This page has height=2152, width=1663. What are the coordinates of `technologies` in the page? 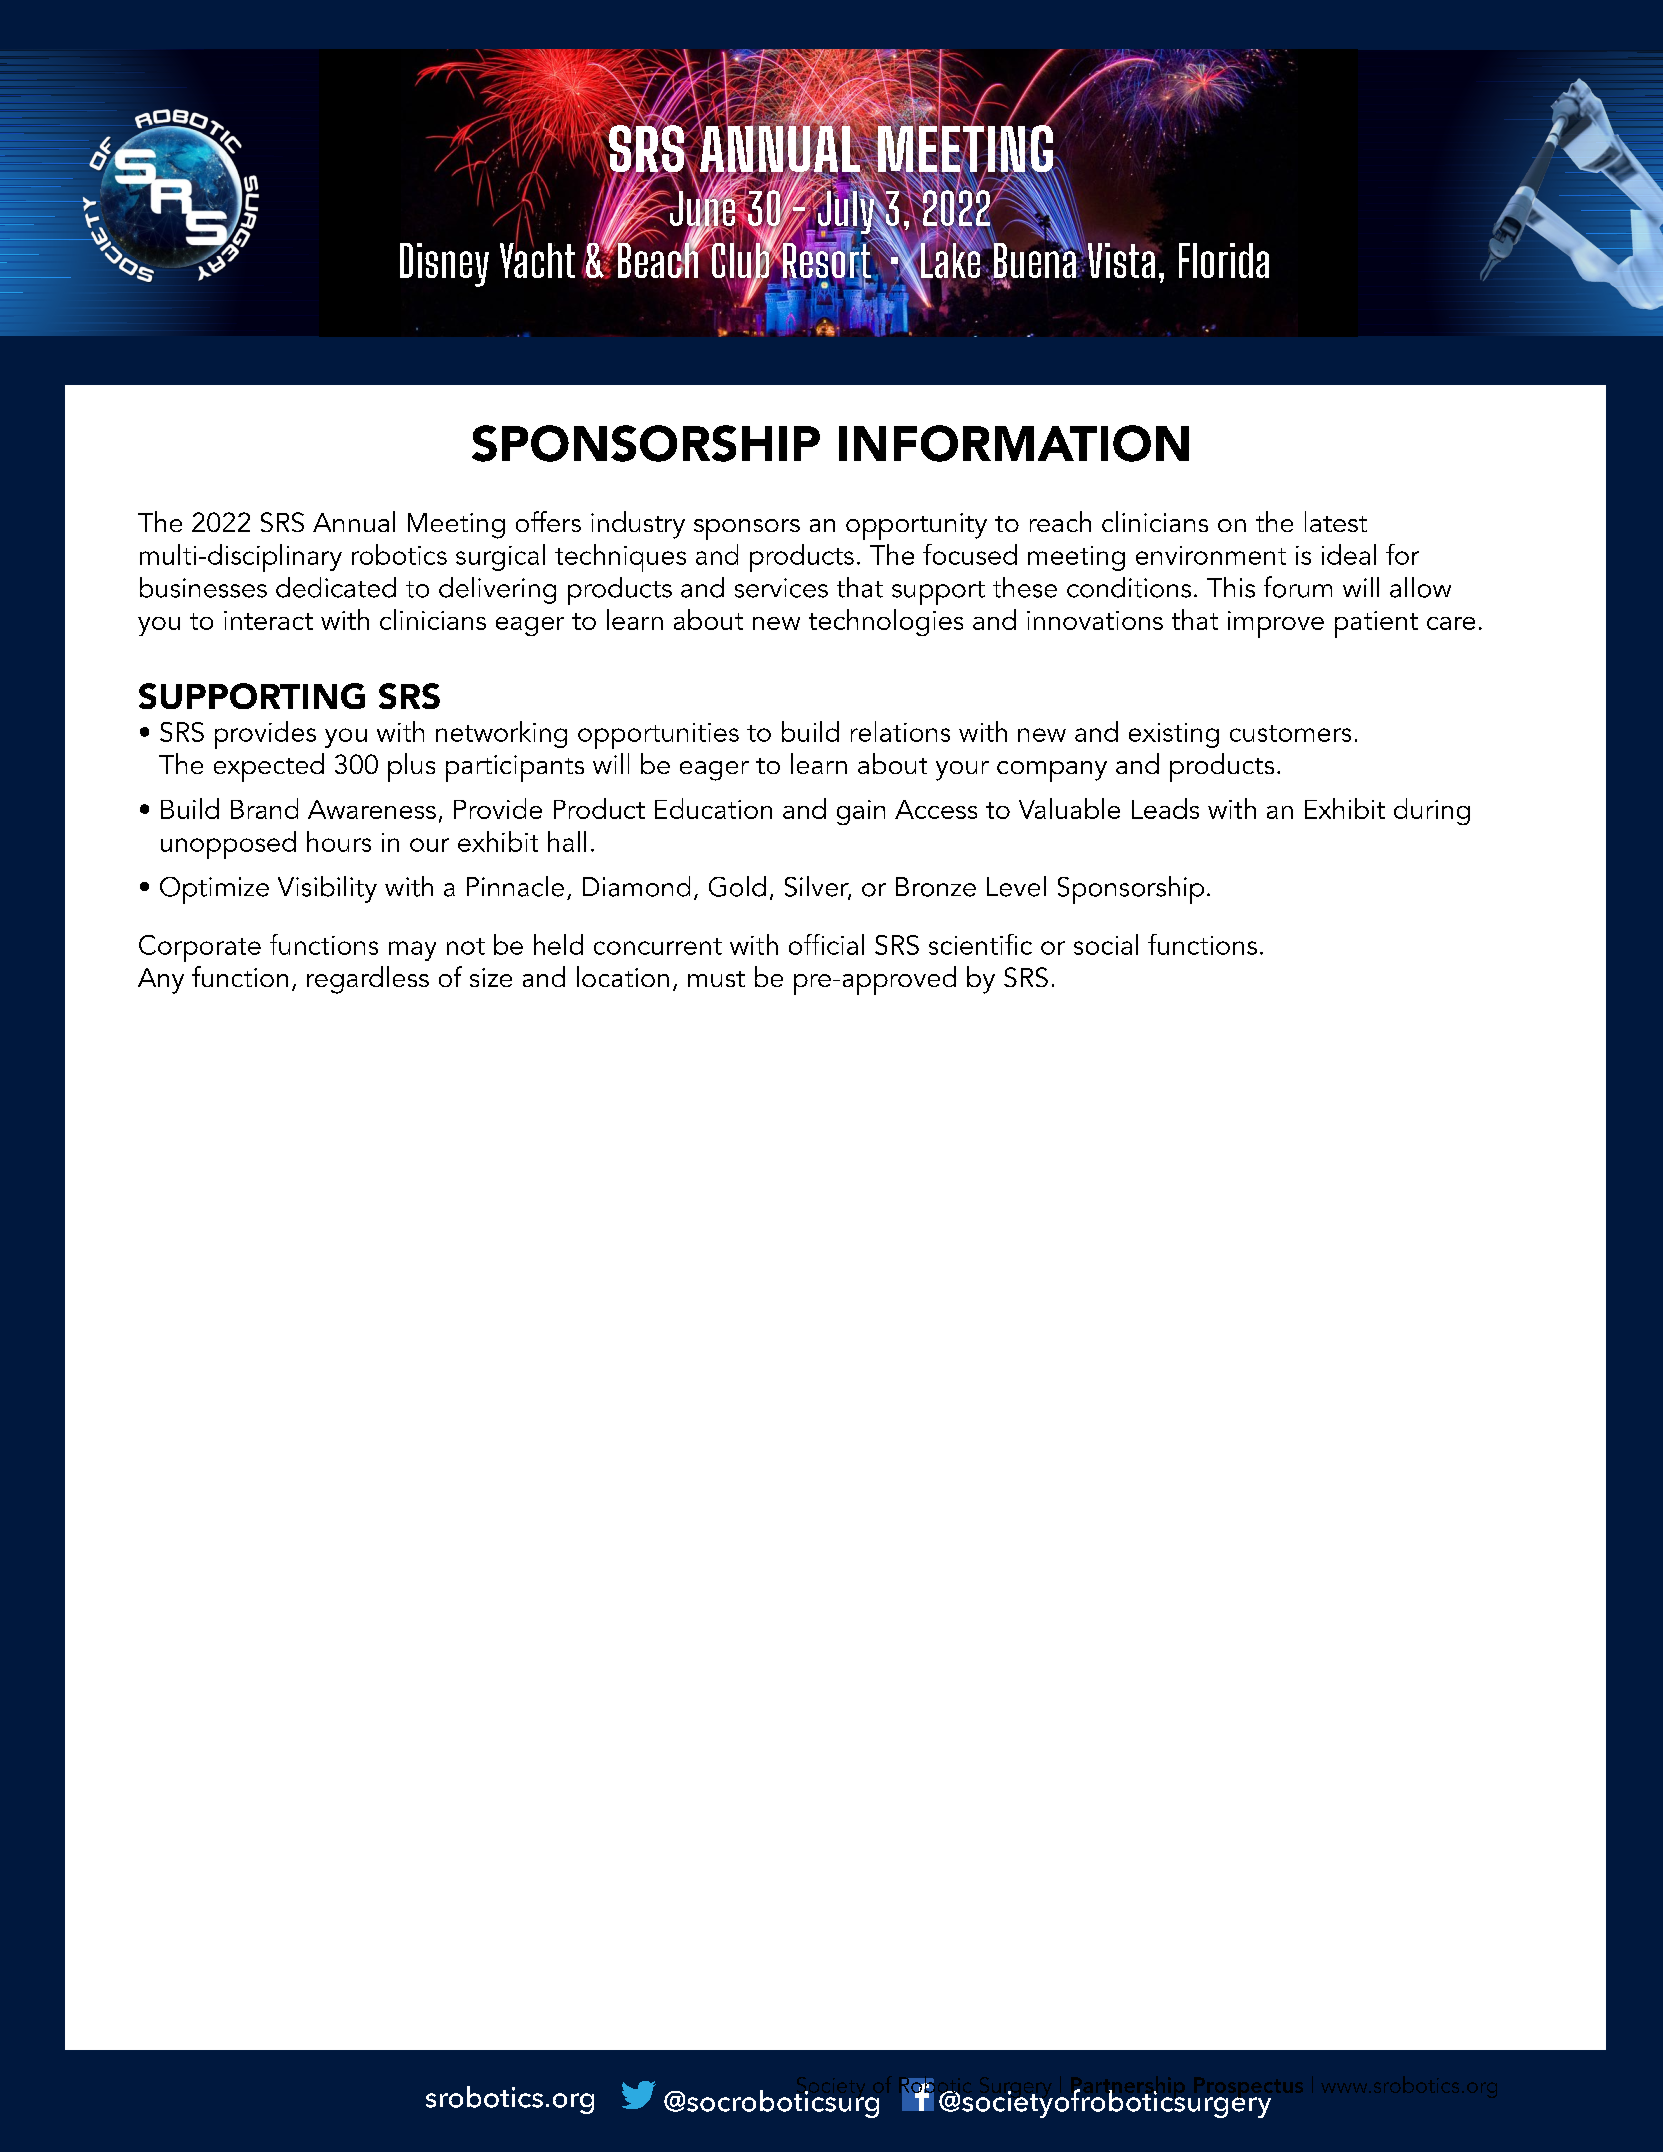 It's located at (886, 622).
